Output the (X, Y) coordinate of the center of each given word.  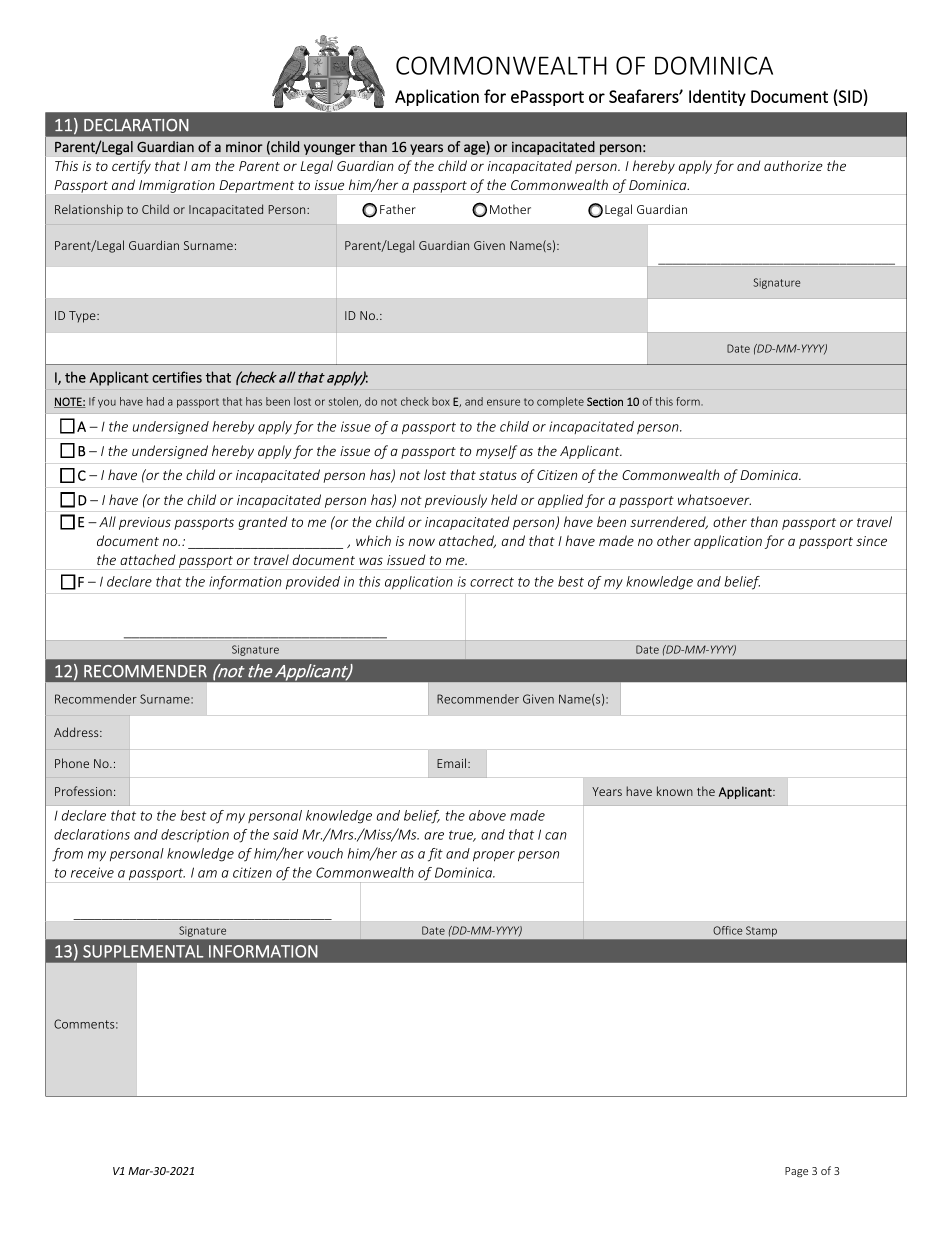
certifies (177, 377)
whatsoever (714, 499)
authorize (793, 165)
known (675, 791)
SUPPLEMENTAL (143, 951)
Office (727, 930)
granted (263, 523)
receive (92, 872)
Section (605, 401)
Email (451, 763)
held (504, 499)
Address (77, 732)
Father (398, 209)
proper (494, 856)
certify (131, 167)
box (441, 401)
